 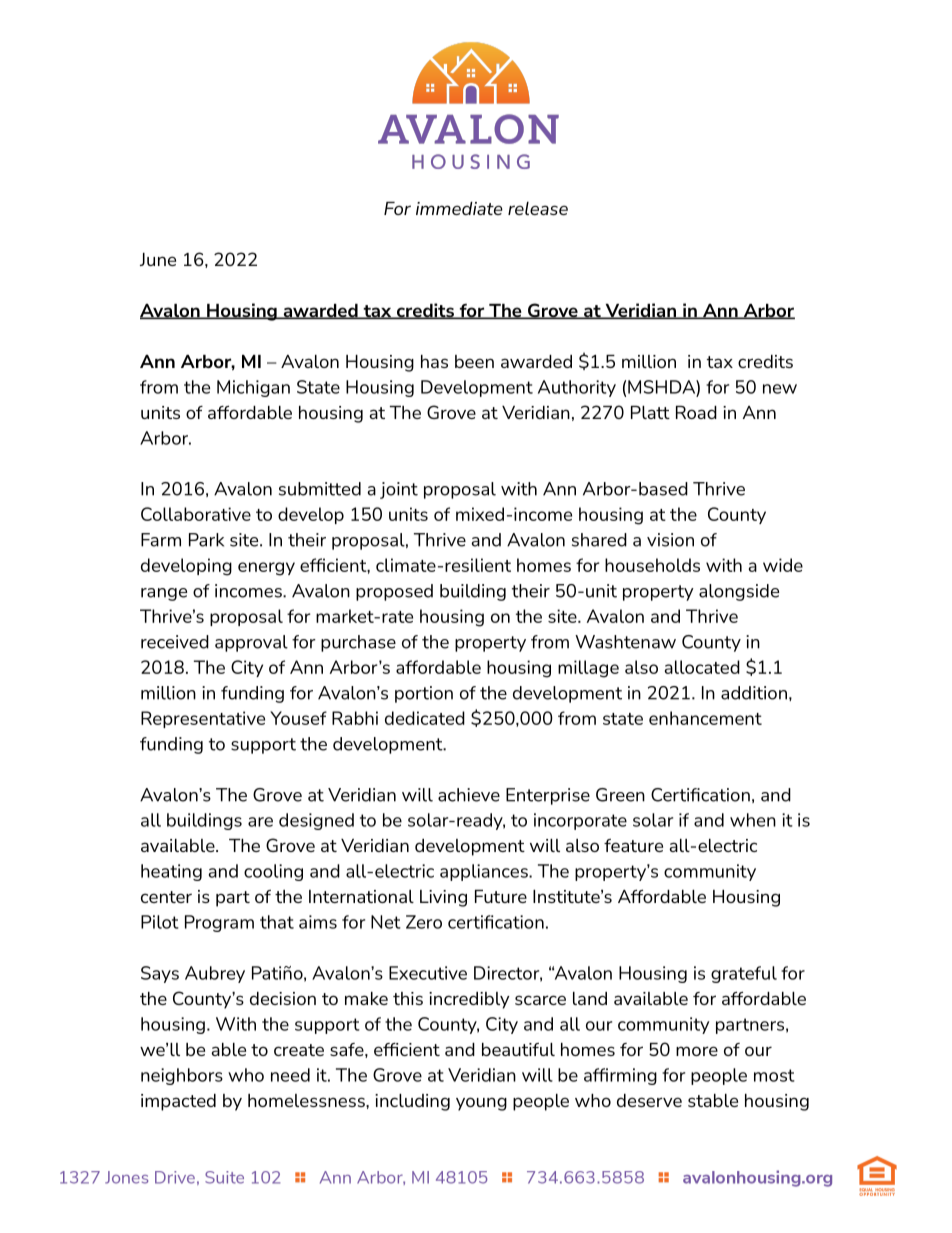 What do you see at coordinates (459, 208) in the screenshot?
I see `immediate` at bounding box center [459, 208].
